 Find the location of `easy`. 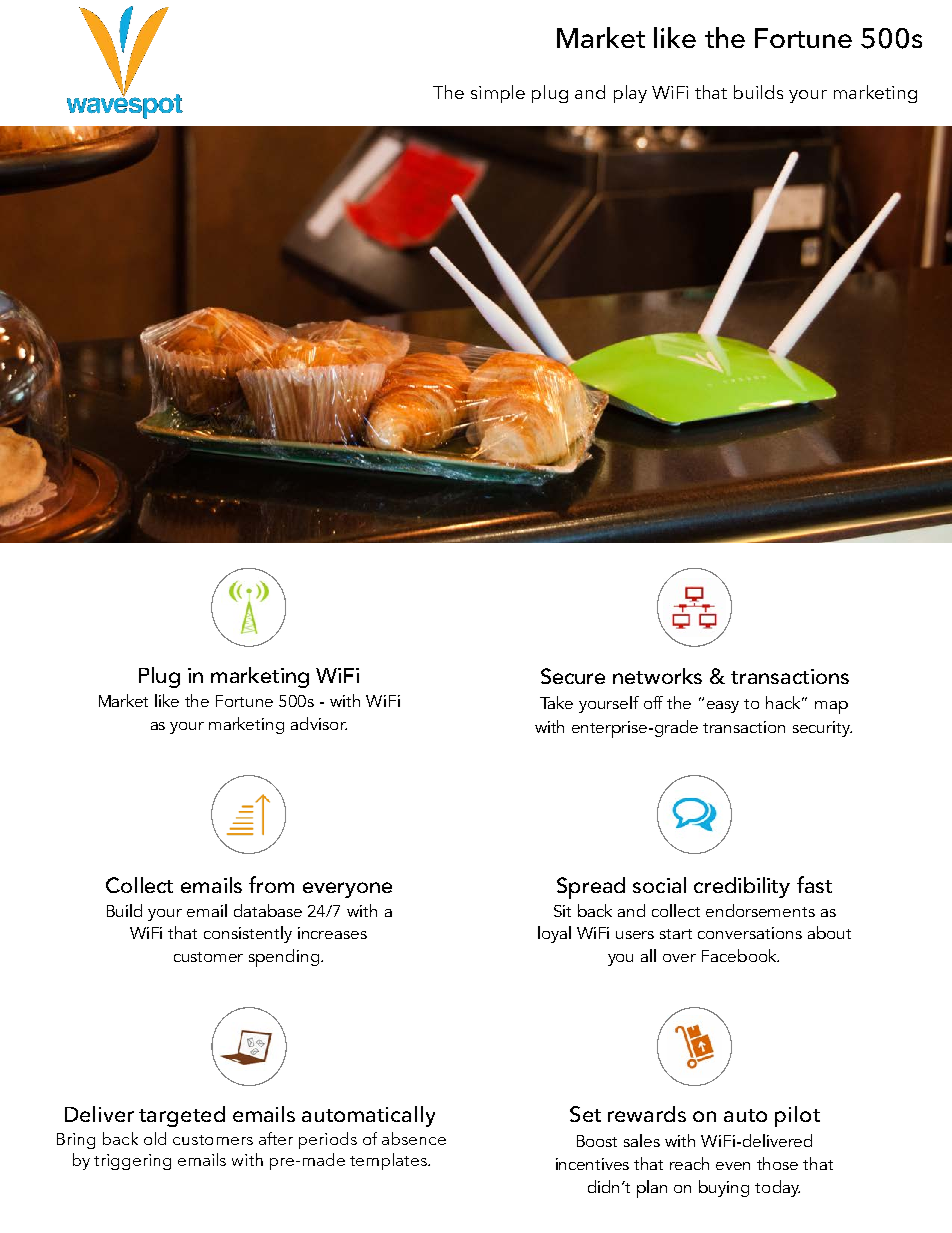

easy is located at coordinates (723, 707).
